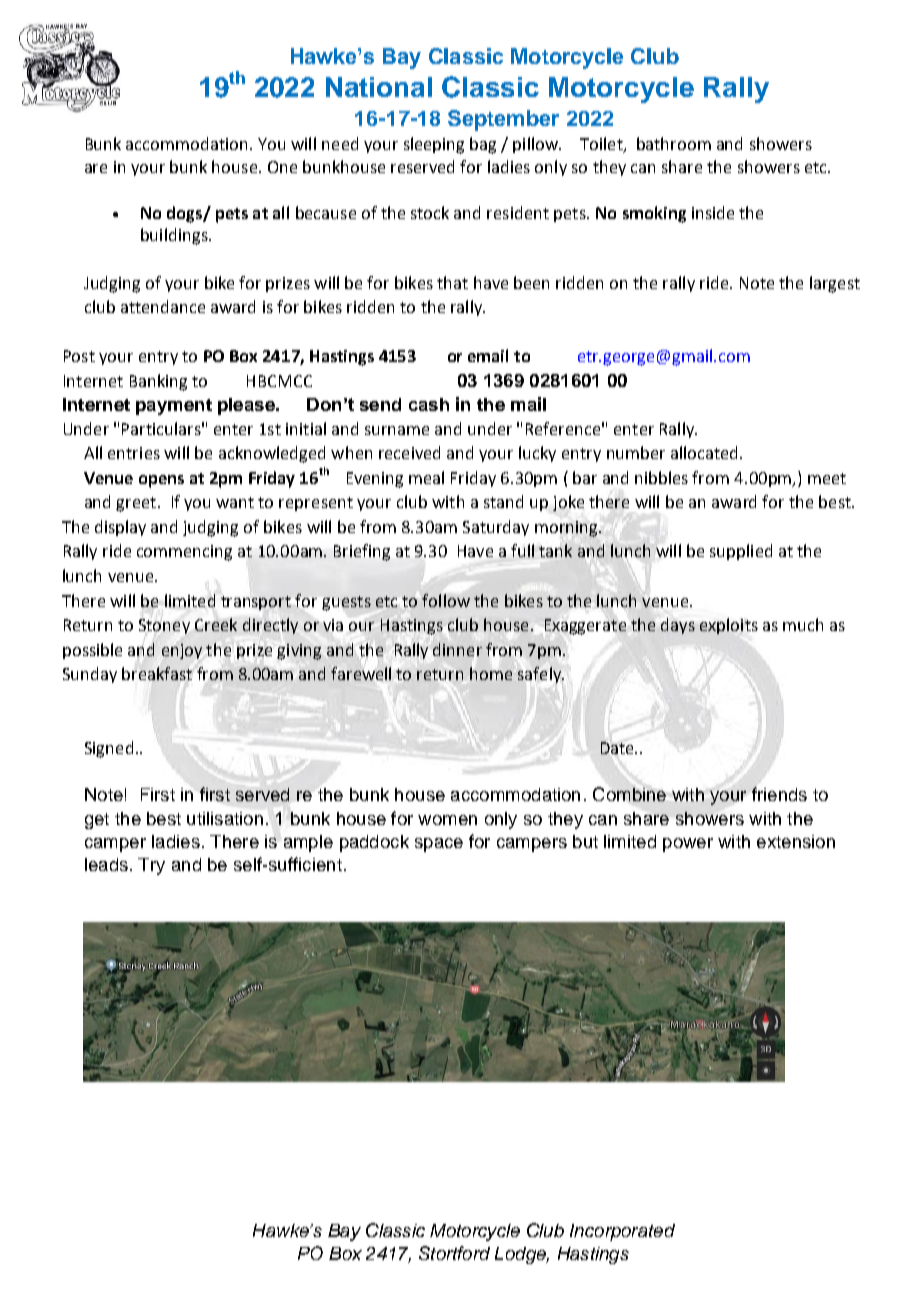  Describe the element at coordinates (688, 845) in the screenshot. I see `power` at that location.
